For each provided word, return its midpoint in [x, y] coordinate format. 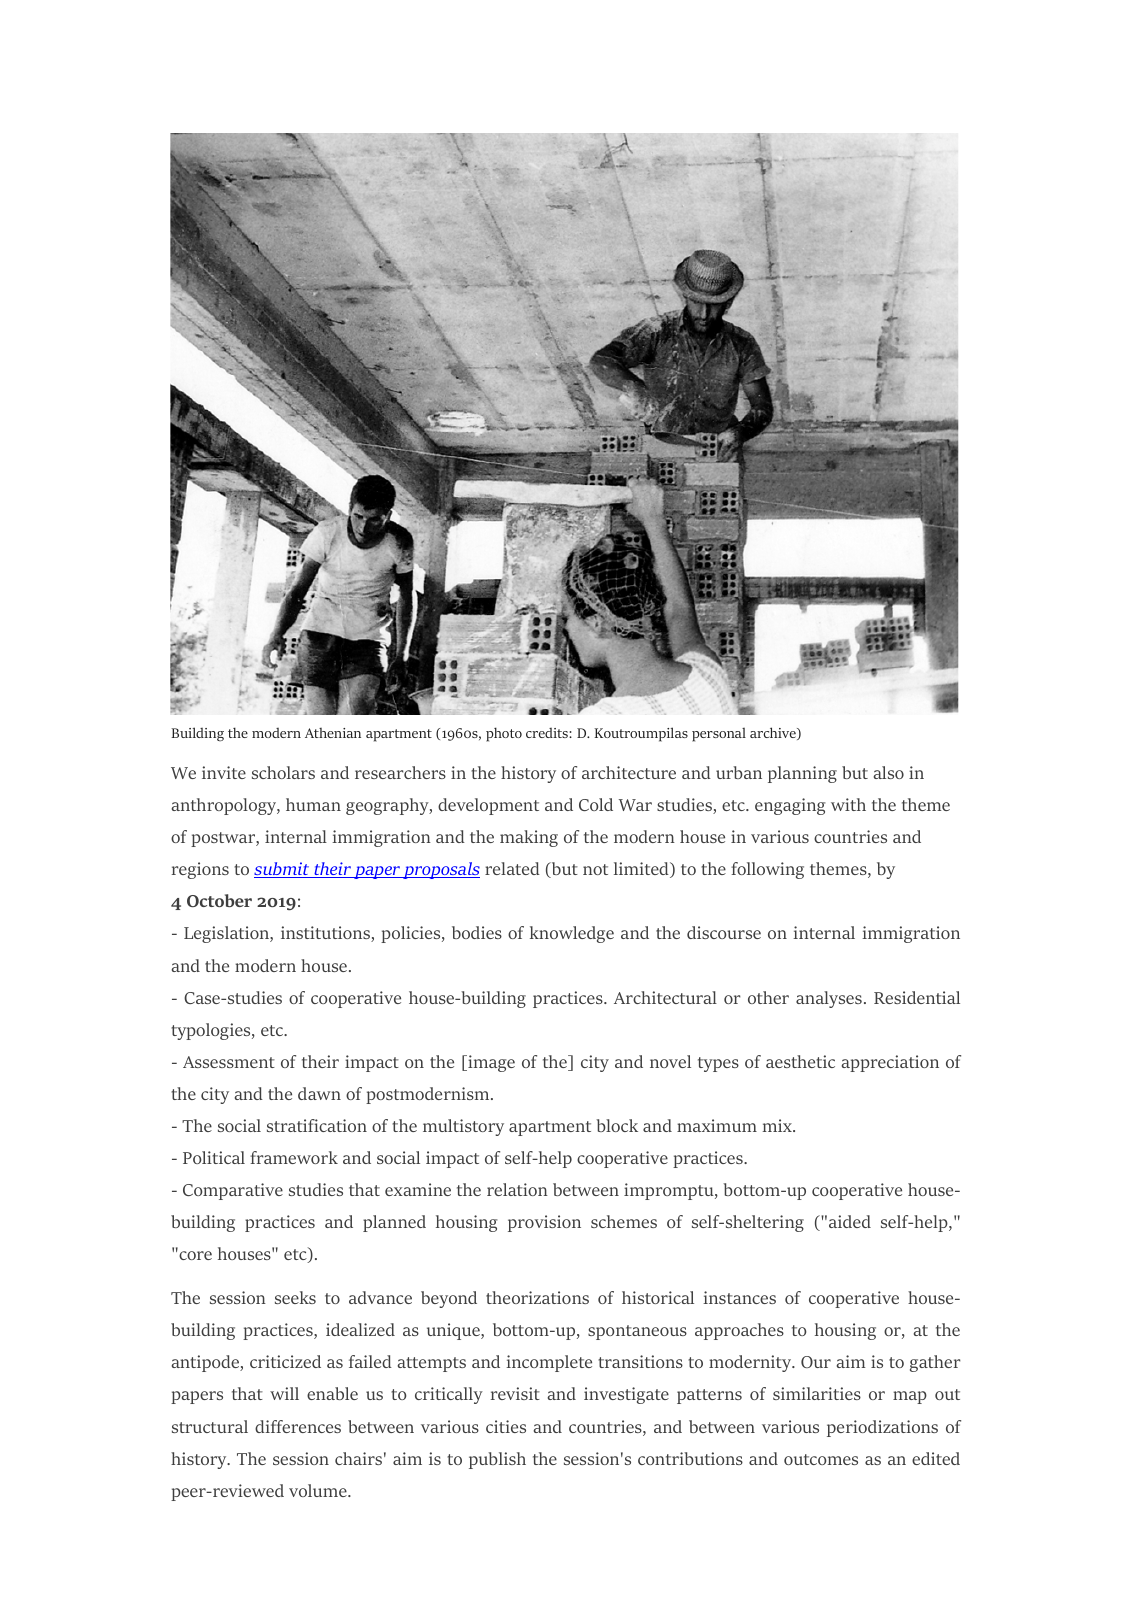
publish [497, 1460]
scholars [283, 772]
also [888, 772]
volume [319, 1490]
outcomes [821, 1459]
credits [548, 733]
